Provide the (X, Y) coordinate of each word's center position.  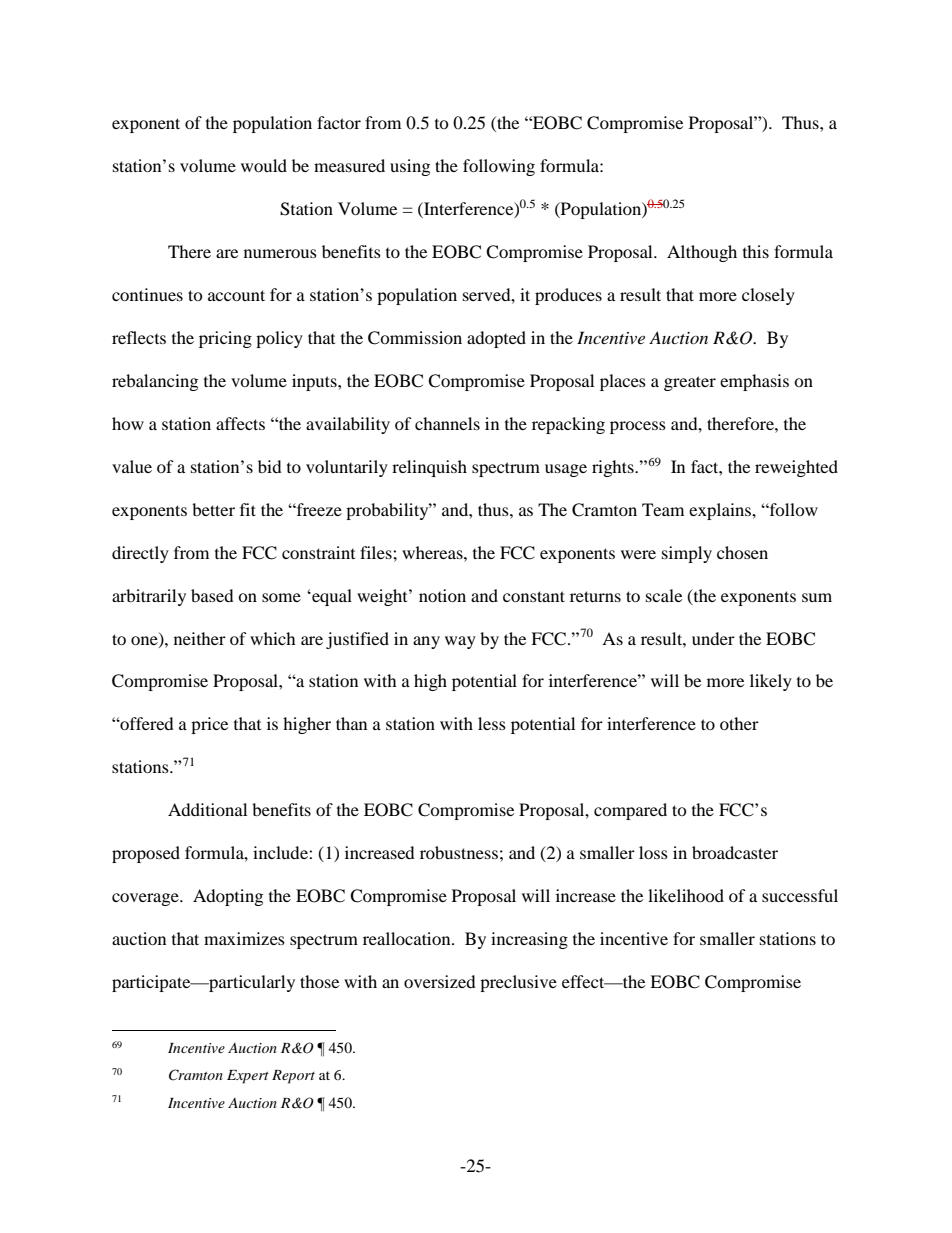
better (213, 509)
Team (663, 509)
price (209, 725)
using (410, 167)
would (264, 165)
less (492, 723)
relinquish (429, 468)
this (756, 251)
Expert (248, 1077)
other (739, 723)
